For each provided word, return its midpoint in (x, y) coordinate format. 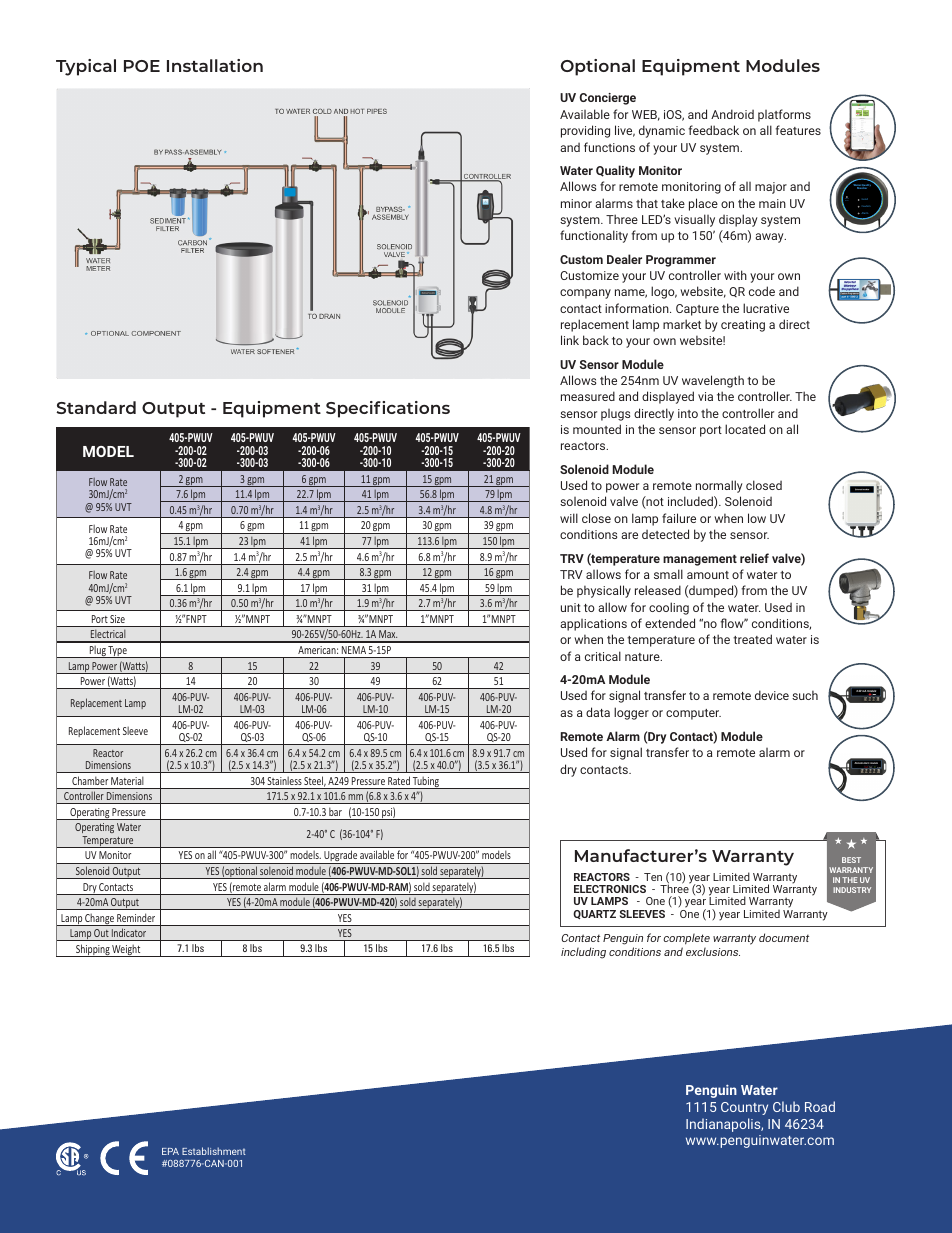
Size (117, 619)
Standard (96, 407)
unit (571, 607)
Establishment (214, 1151)
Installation (215, 65)
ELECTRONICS (610, 889)
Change (99, 920)
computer (693, 714)
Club (786, 1106)
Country (744, 1108)
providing (585, 131)
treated (752, 639)
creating (743, 326)
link (570, 340)
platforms (784, 115)
